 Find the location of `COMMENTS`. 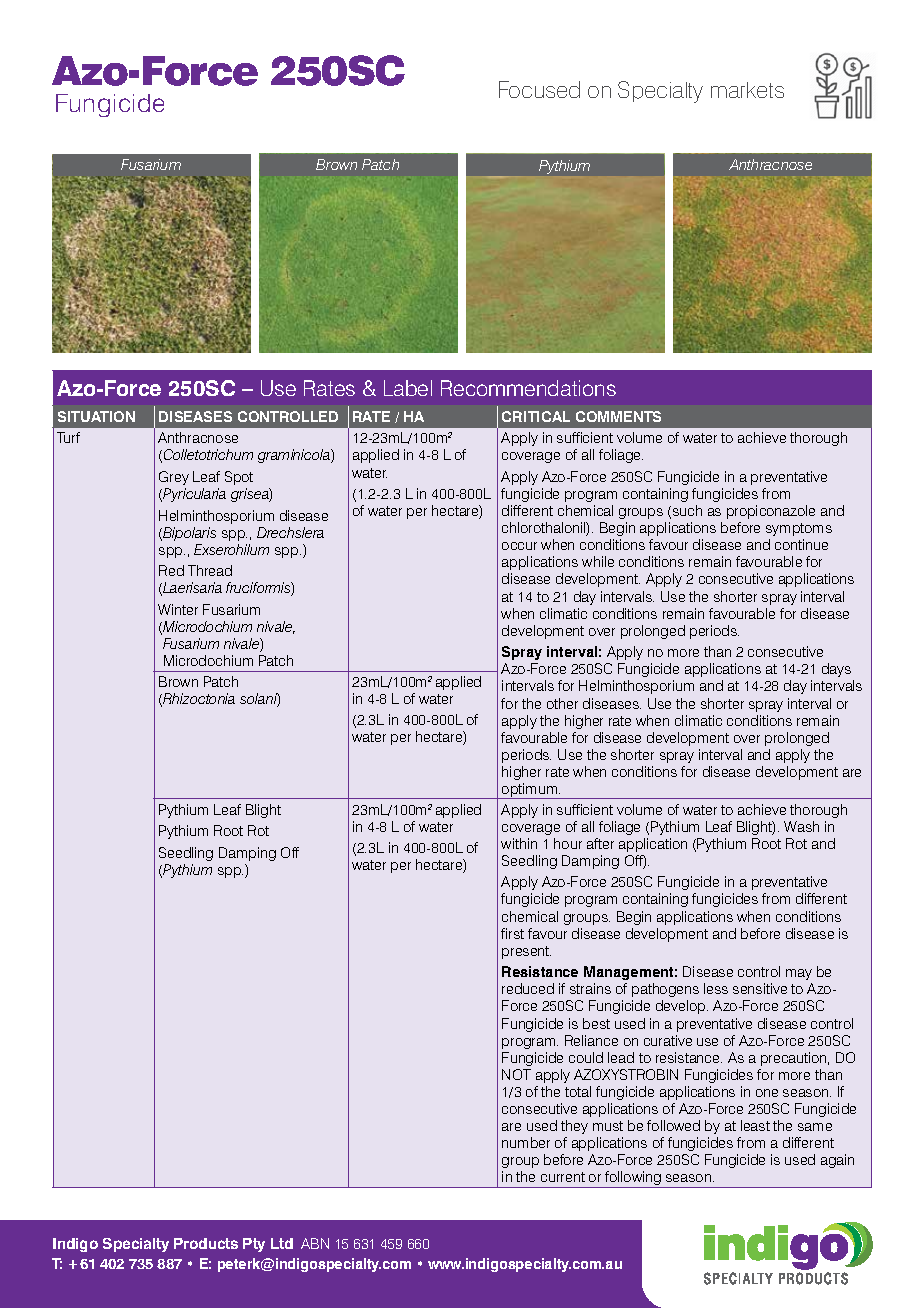

COMMENTS is located at coordinates (618, 416).
